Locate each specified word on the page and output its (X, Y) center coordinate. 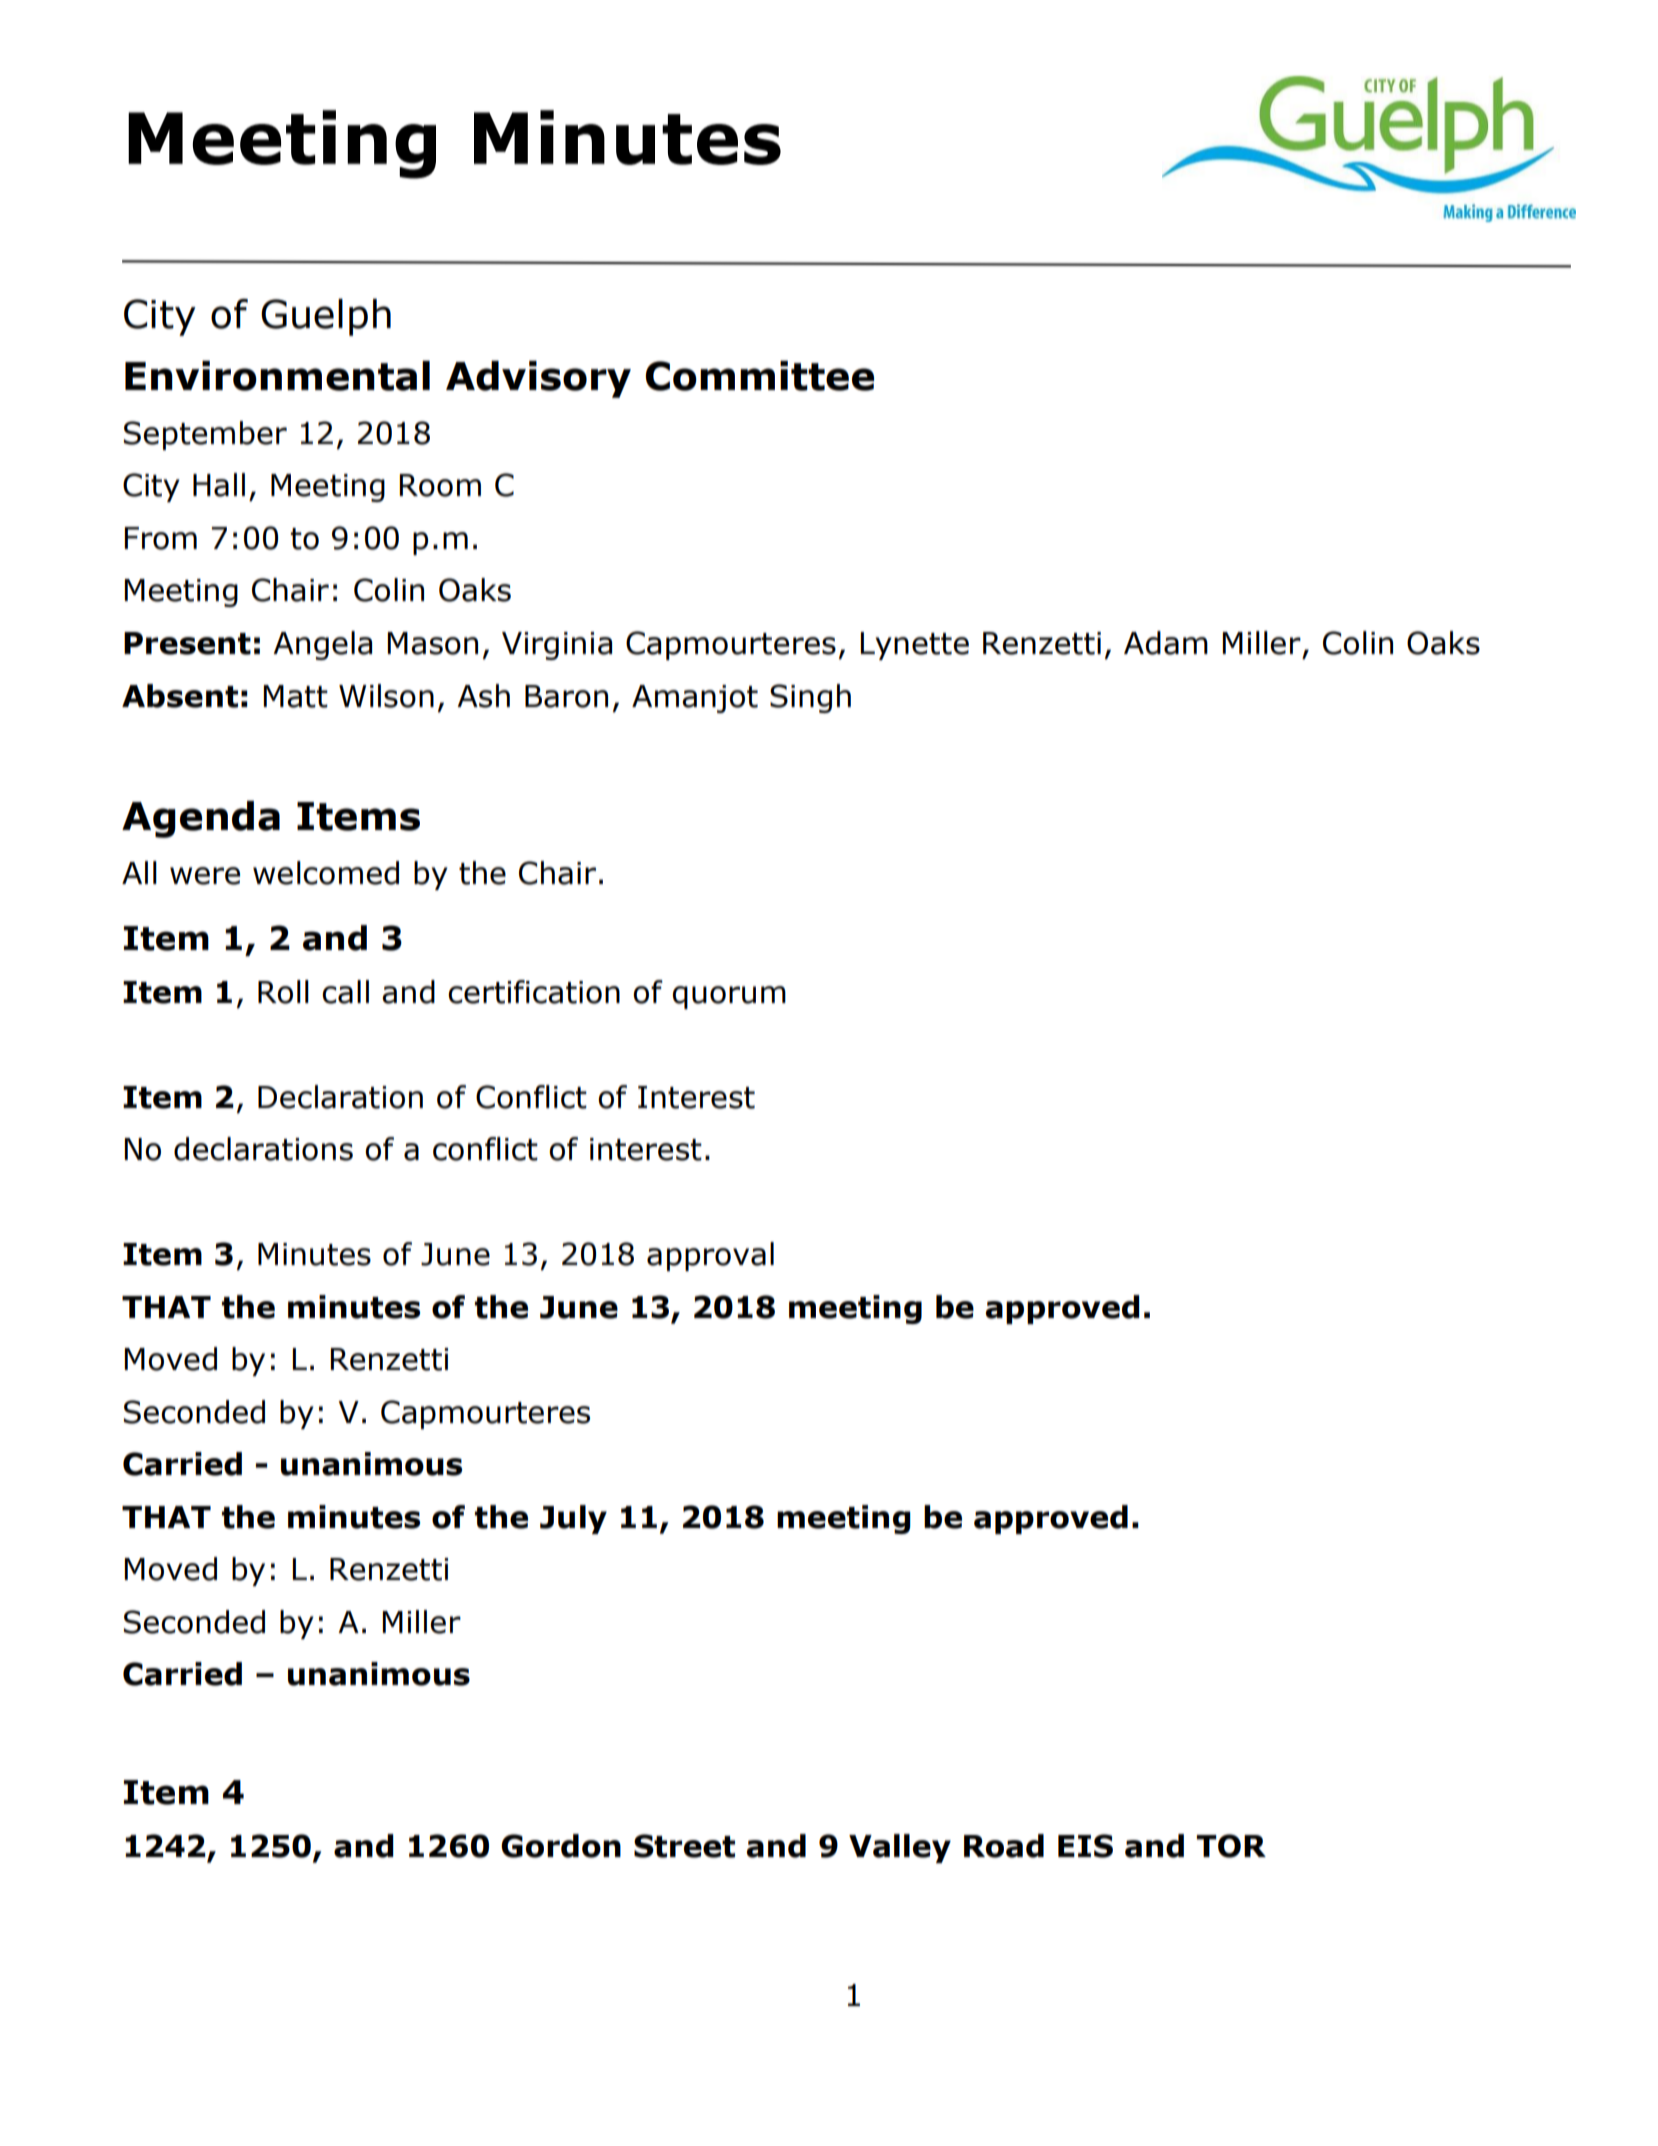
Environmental (277, 376)
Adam (1166, 643)
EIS (1085, 1846)
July (573, 1519)
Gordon (561, 1846)
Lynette (914, 646)
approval (710, 1256)
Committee (759, 376)
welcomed (326, 873)
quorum (729, 997)
